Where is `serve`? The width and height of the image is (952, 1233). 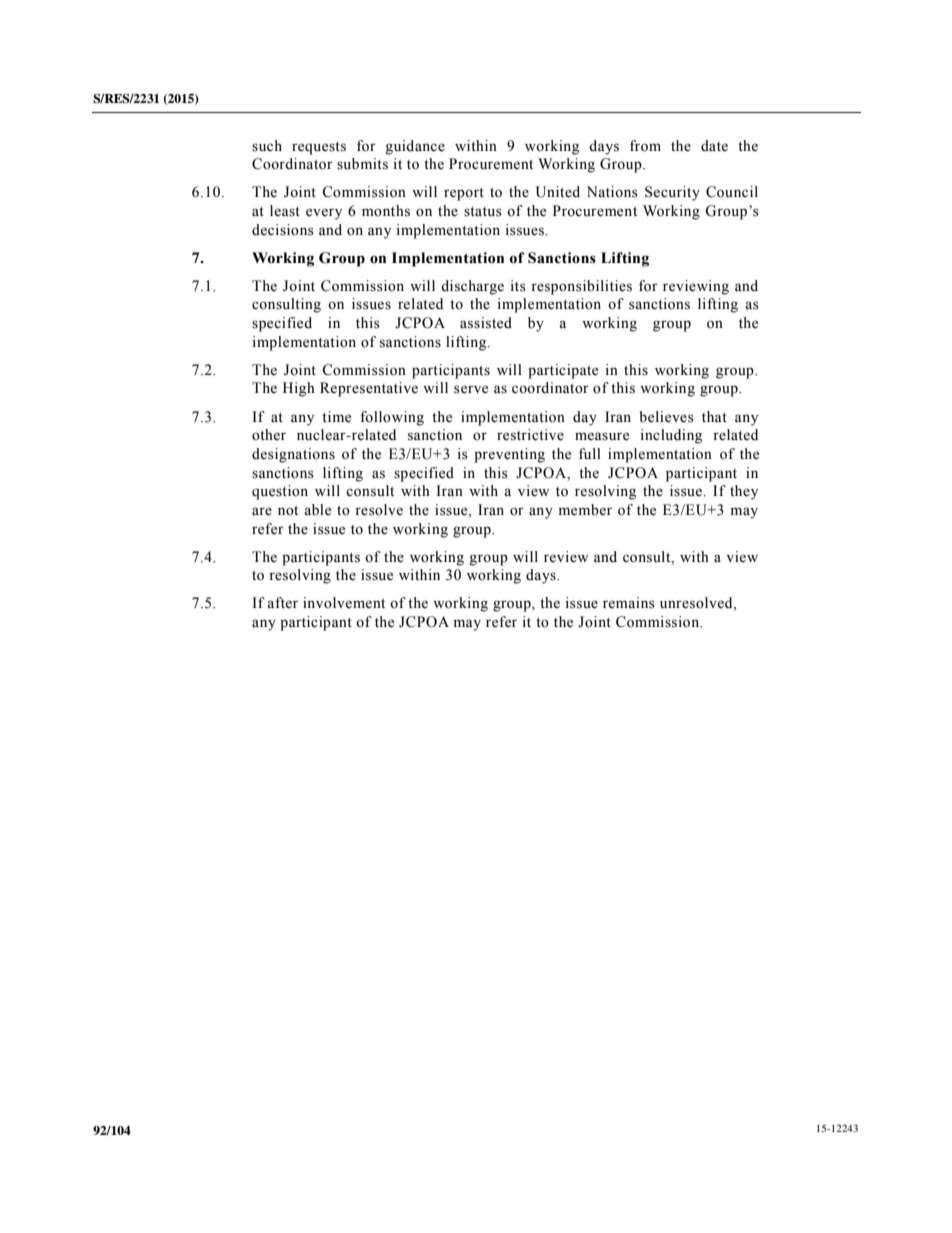 serve is located at coordinates (471, 389).
